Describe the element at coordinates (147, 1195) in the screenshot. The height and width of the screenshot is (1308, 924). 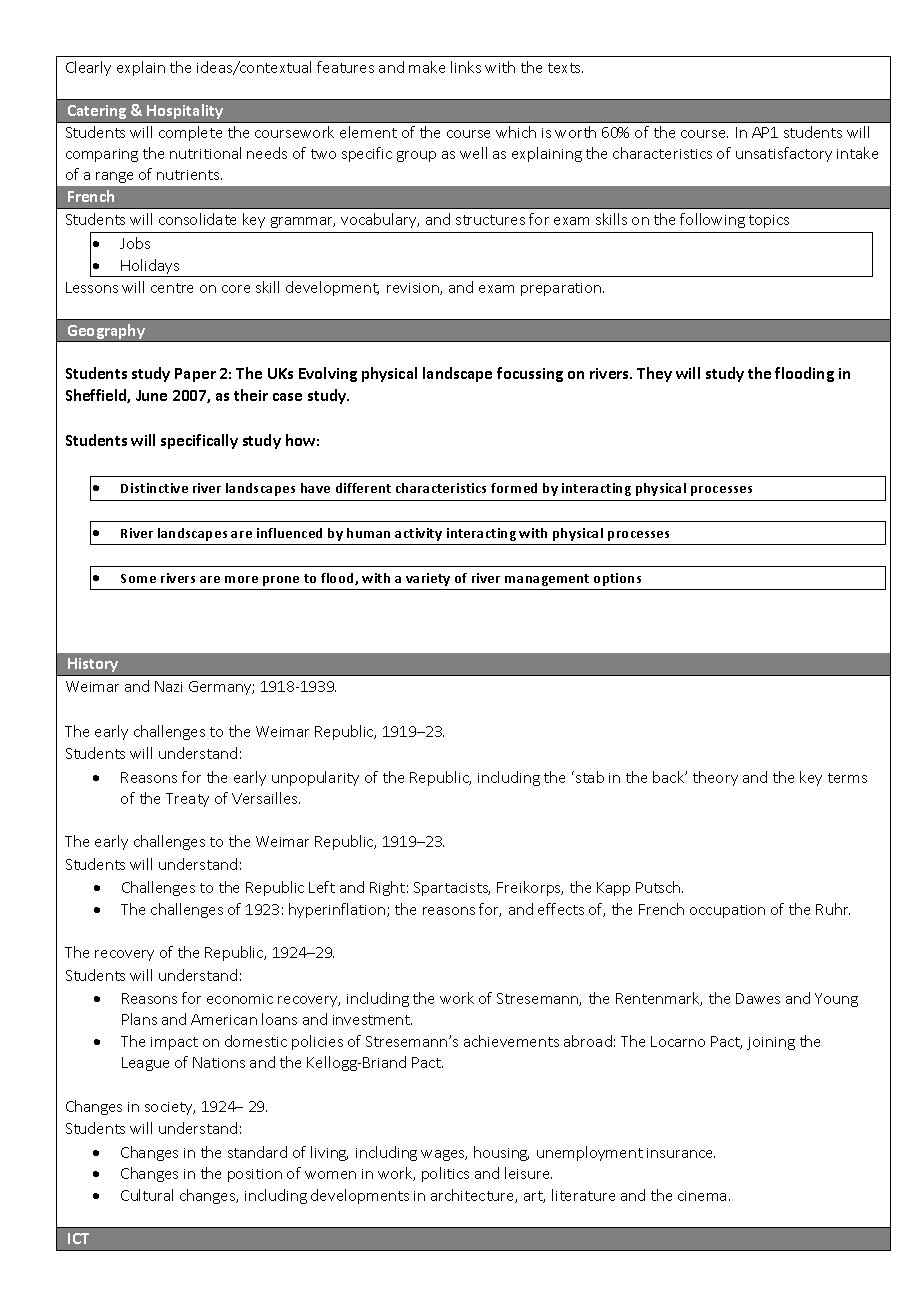
I see `Cultural` at that location.
